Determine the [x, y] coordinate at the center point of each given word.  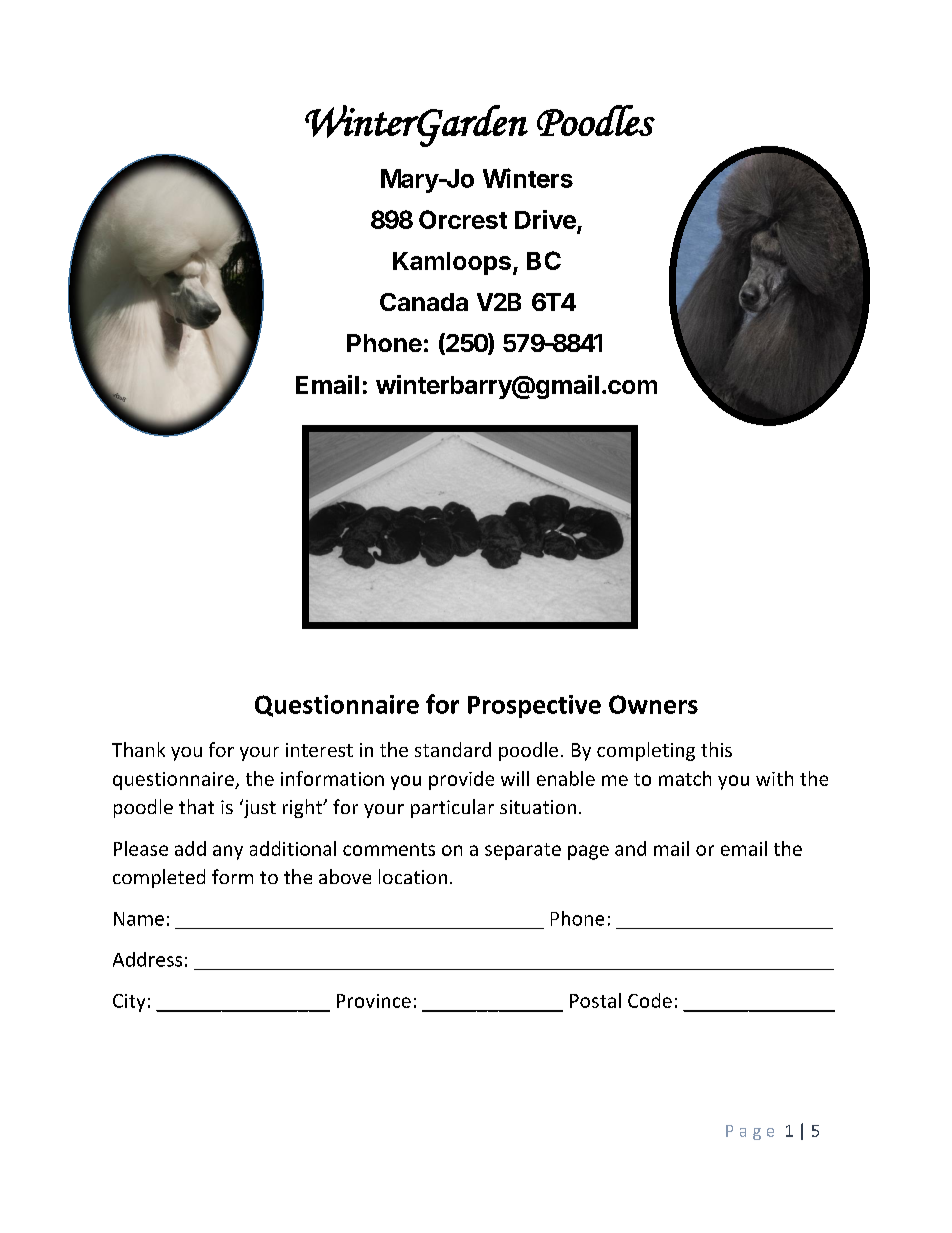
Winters [528, 178]
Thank [138, 749]
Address [147, 959]
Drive [545, 219]
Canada [424, 302]
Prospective [534, 706]
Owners [653, 704]
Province [374, 1001]
